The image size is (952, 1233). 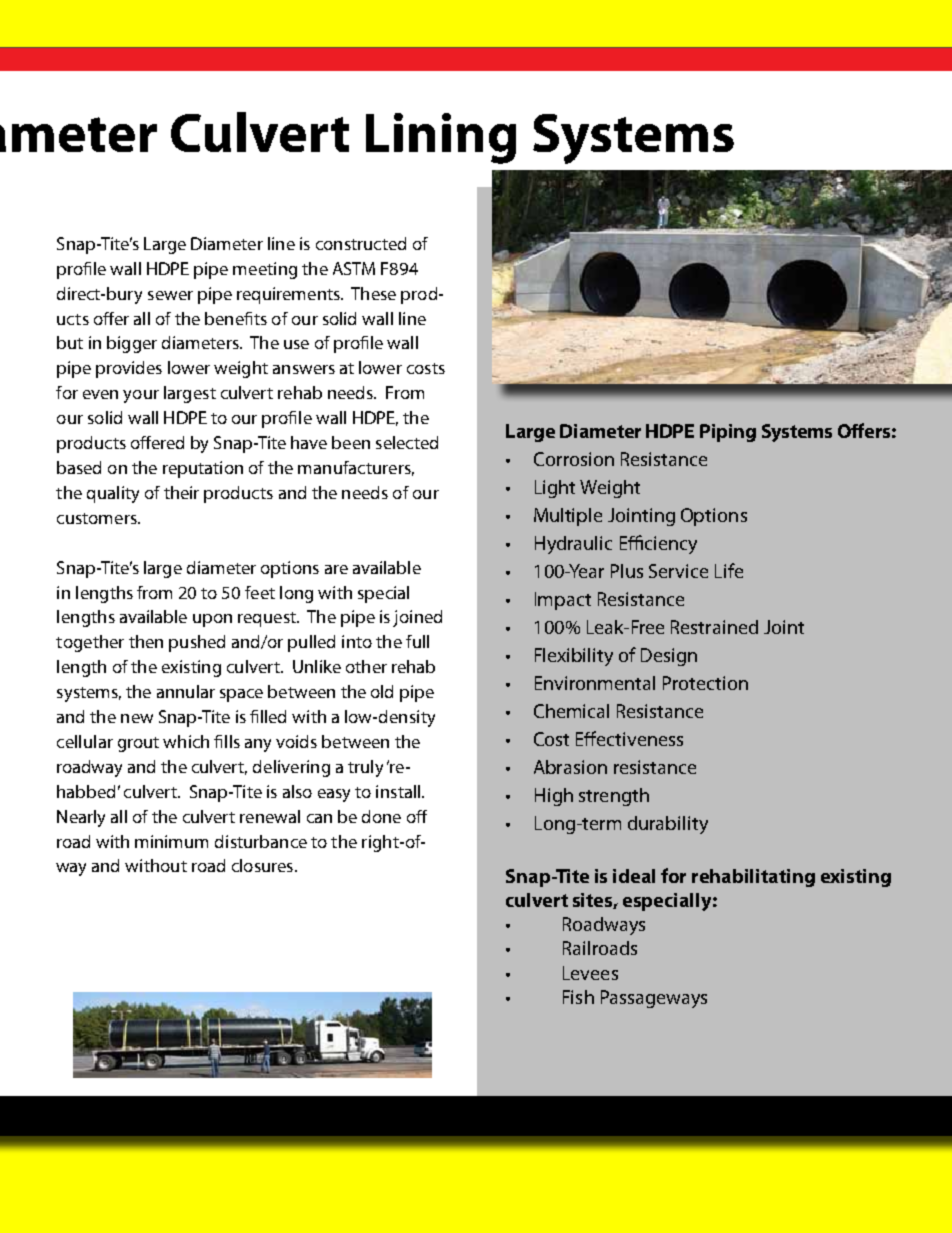 What do you see at coordinates (186, 691) in the document?
I see `annular` at bounding box center [186, 691].
